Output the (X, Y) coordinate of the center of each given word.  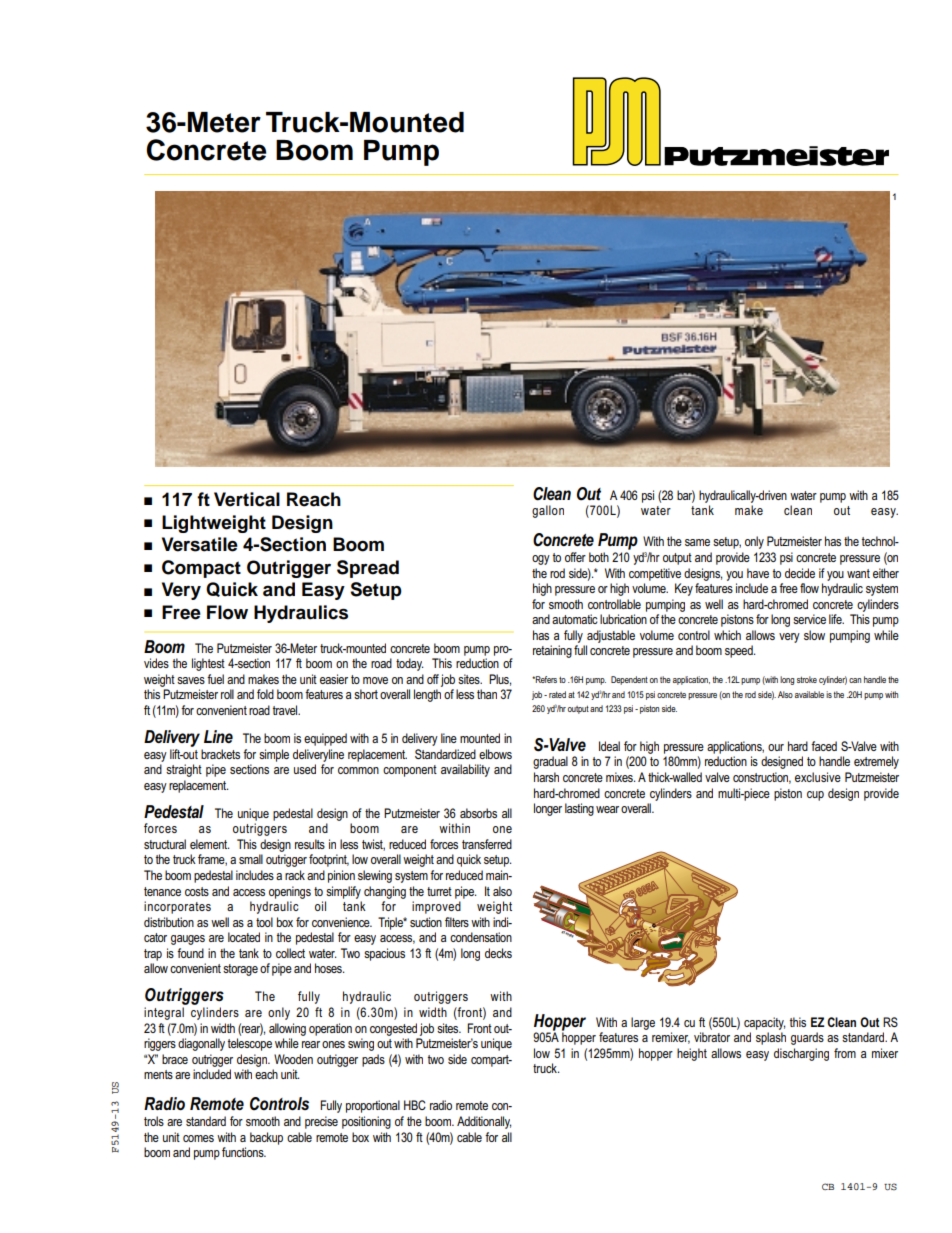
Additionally (484, 1122)
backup (266, 1138)
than (487, 694)
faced (824, 746)
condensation (481, 937)
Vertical (247, 499)
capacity (764, 1023)
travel (286, 710)
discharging (801, 1054)
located (244, 937)
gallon (548, 511)
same (697, 542)
